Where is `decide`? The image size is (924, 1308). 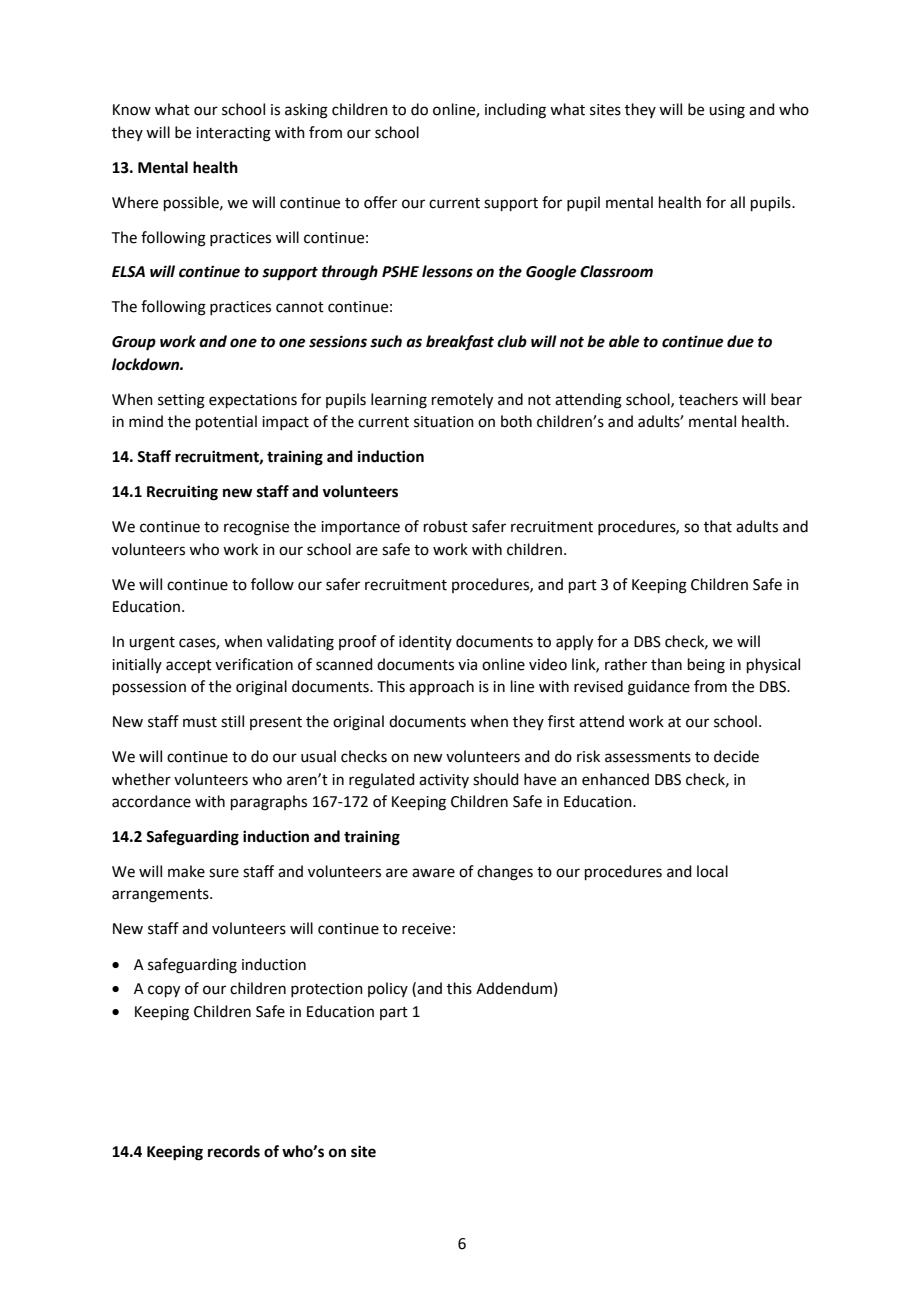
decide is located at coordinates (736, 756).
